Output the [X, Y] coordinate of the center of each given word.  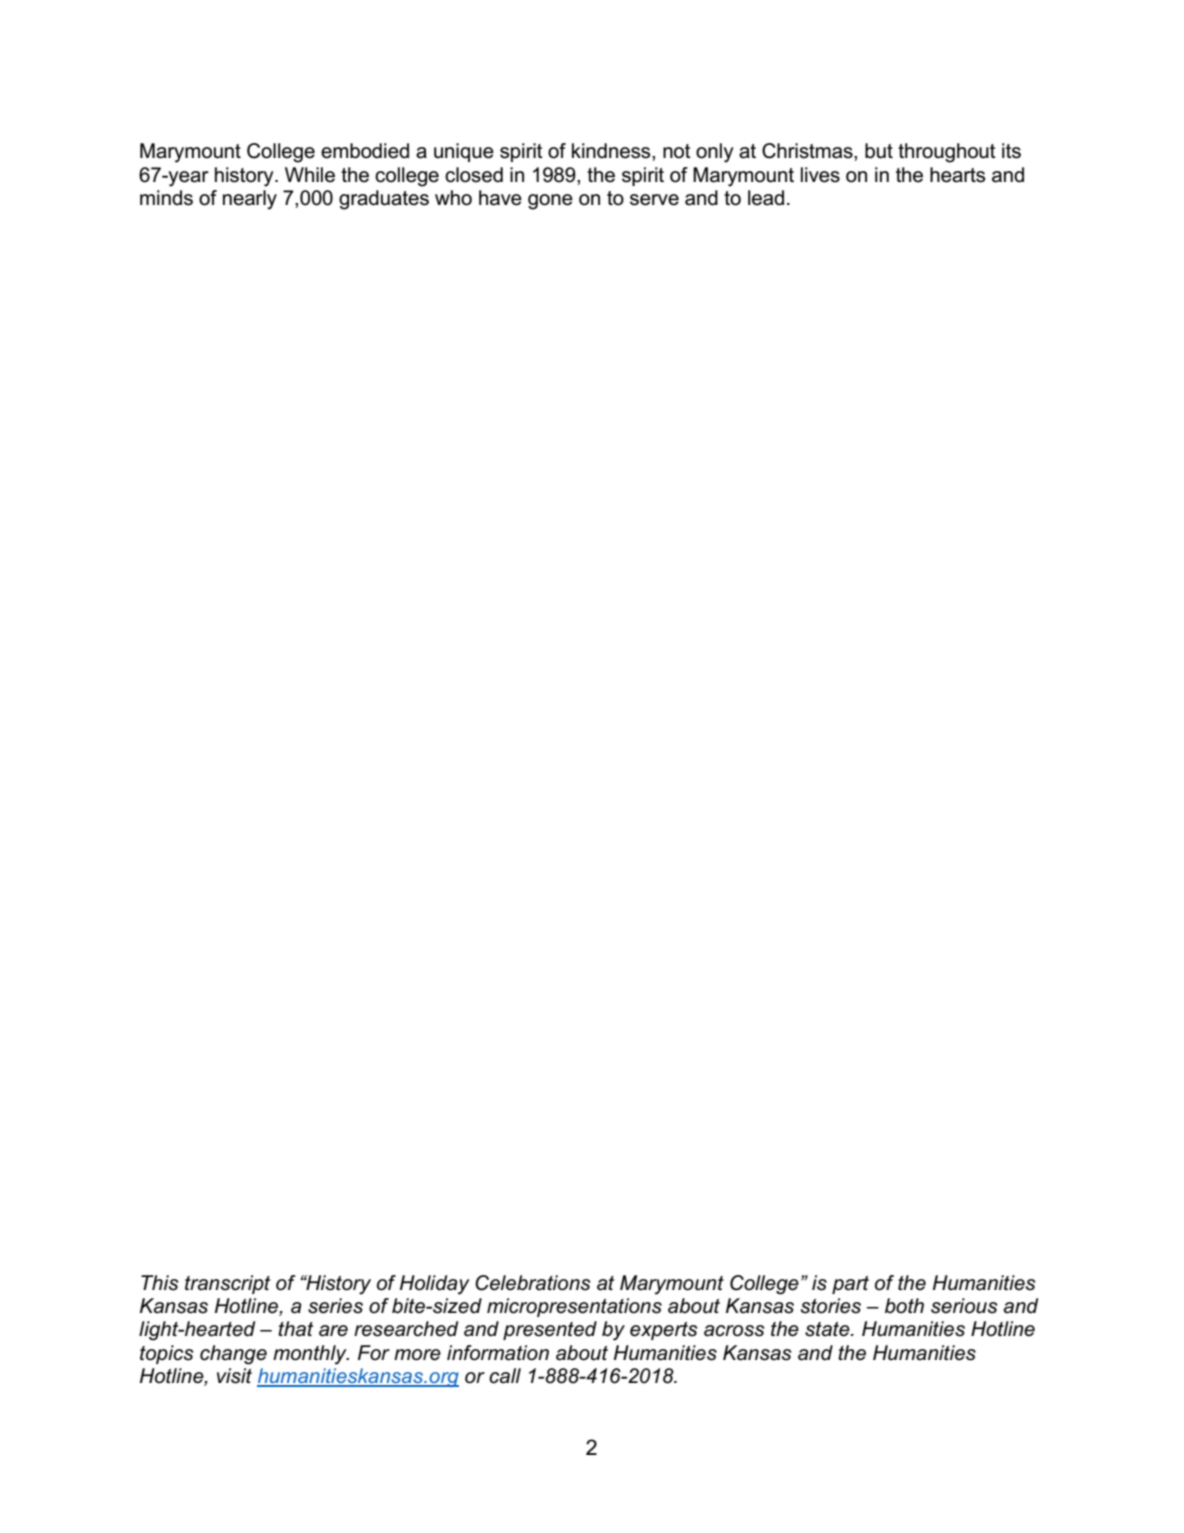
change [233, 1355]
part [850, 1285]
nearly [250, 200]
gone [550, 202]
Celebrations [533, 1283]
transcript [227, 1284]
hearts [957, 175]
